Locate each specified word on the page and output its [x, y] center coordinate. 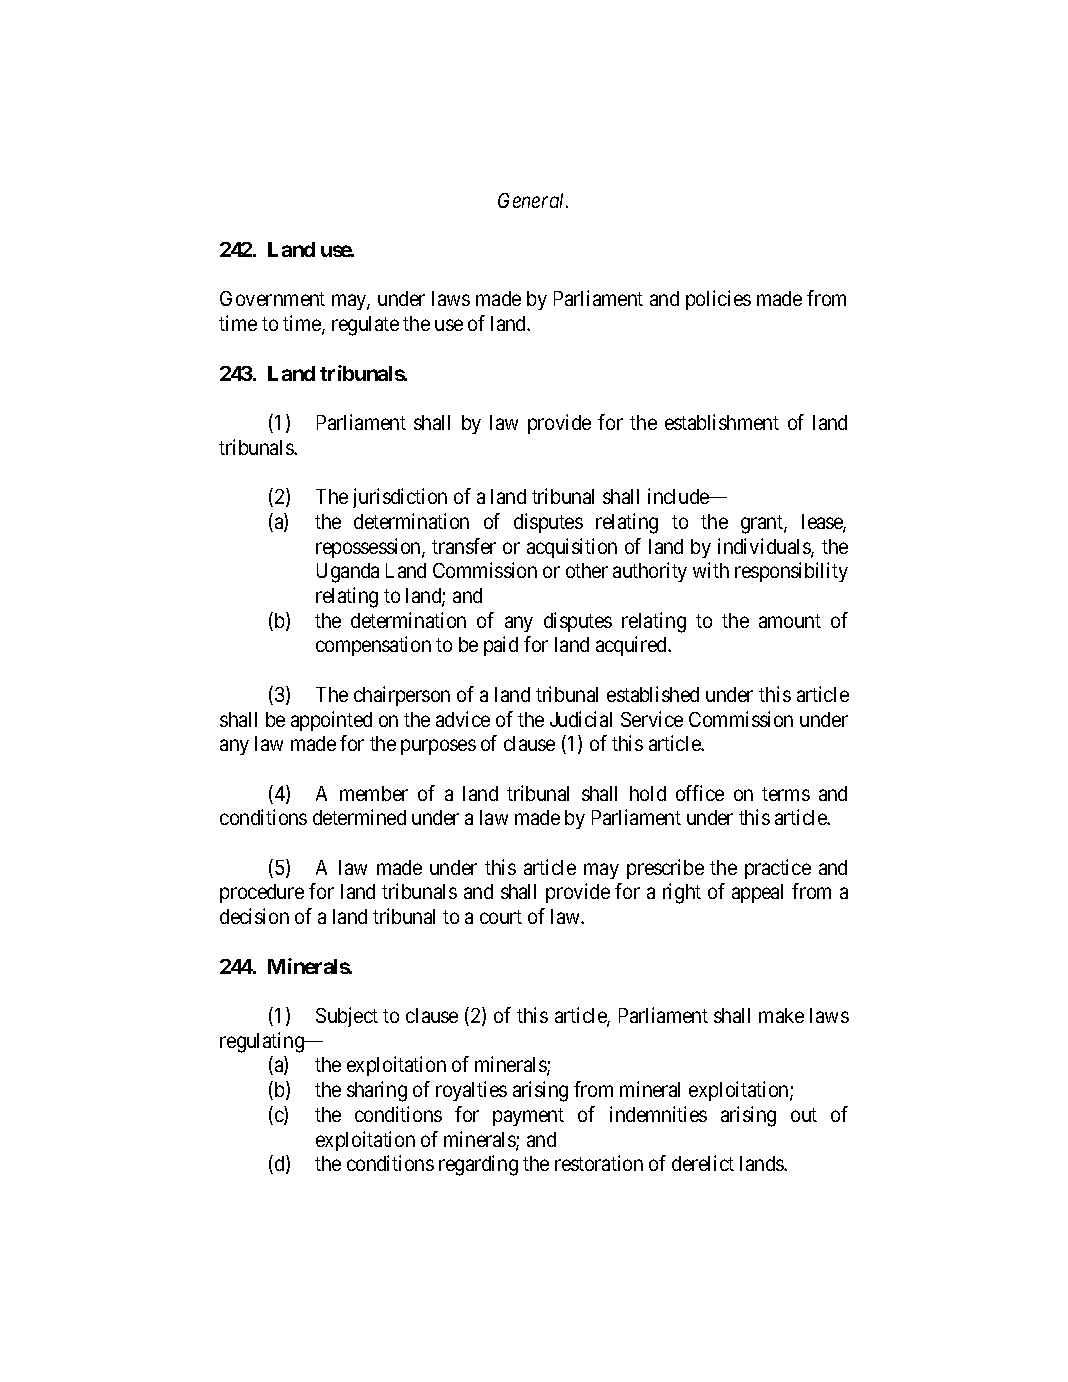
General [533, 200]
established [653, 694]
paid [501, 646]
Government [272, 298]
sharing [377, 1091]
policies [718, 300]
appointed [331, 721]
